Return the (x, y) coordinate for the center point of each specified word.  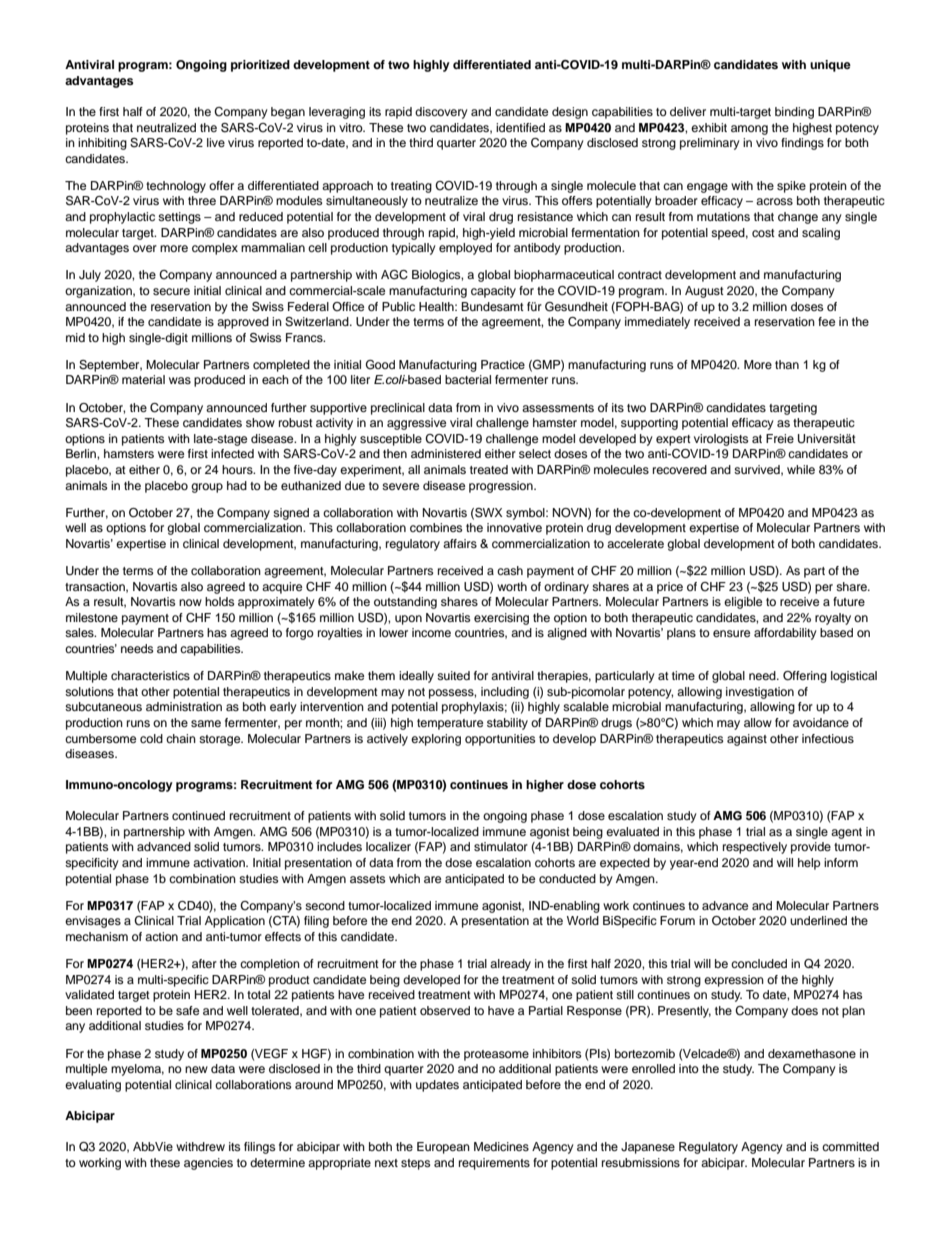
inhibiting (102, 144)
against (747, 740)
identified (520, 127)
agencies (208, 1164)
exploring (436, 740)
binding (794, 113)
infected (232, 453)
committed (850, 1146)
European (443, 1148)
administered (446, 453)
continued (198, 815)
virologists (721, 440)
